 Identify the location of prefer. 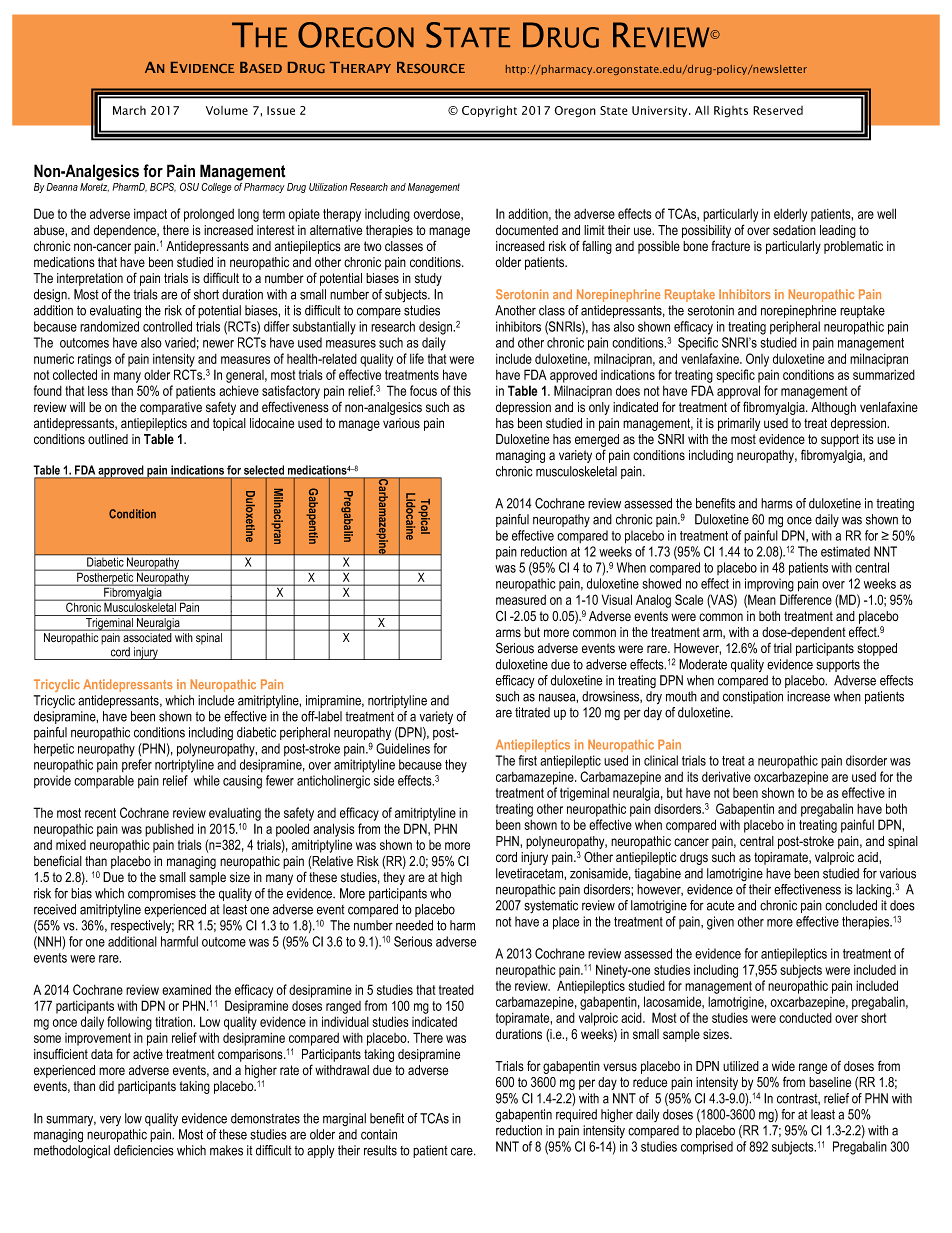
(137, 765).
